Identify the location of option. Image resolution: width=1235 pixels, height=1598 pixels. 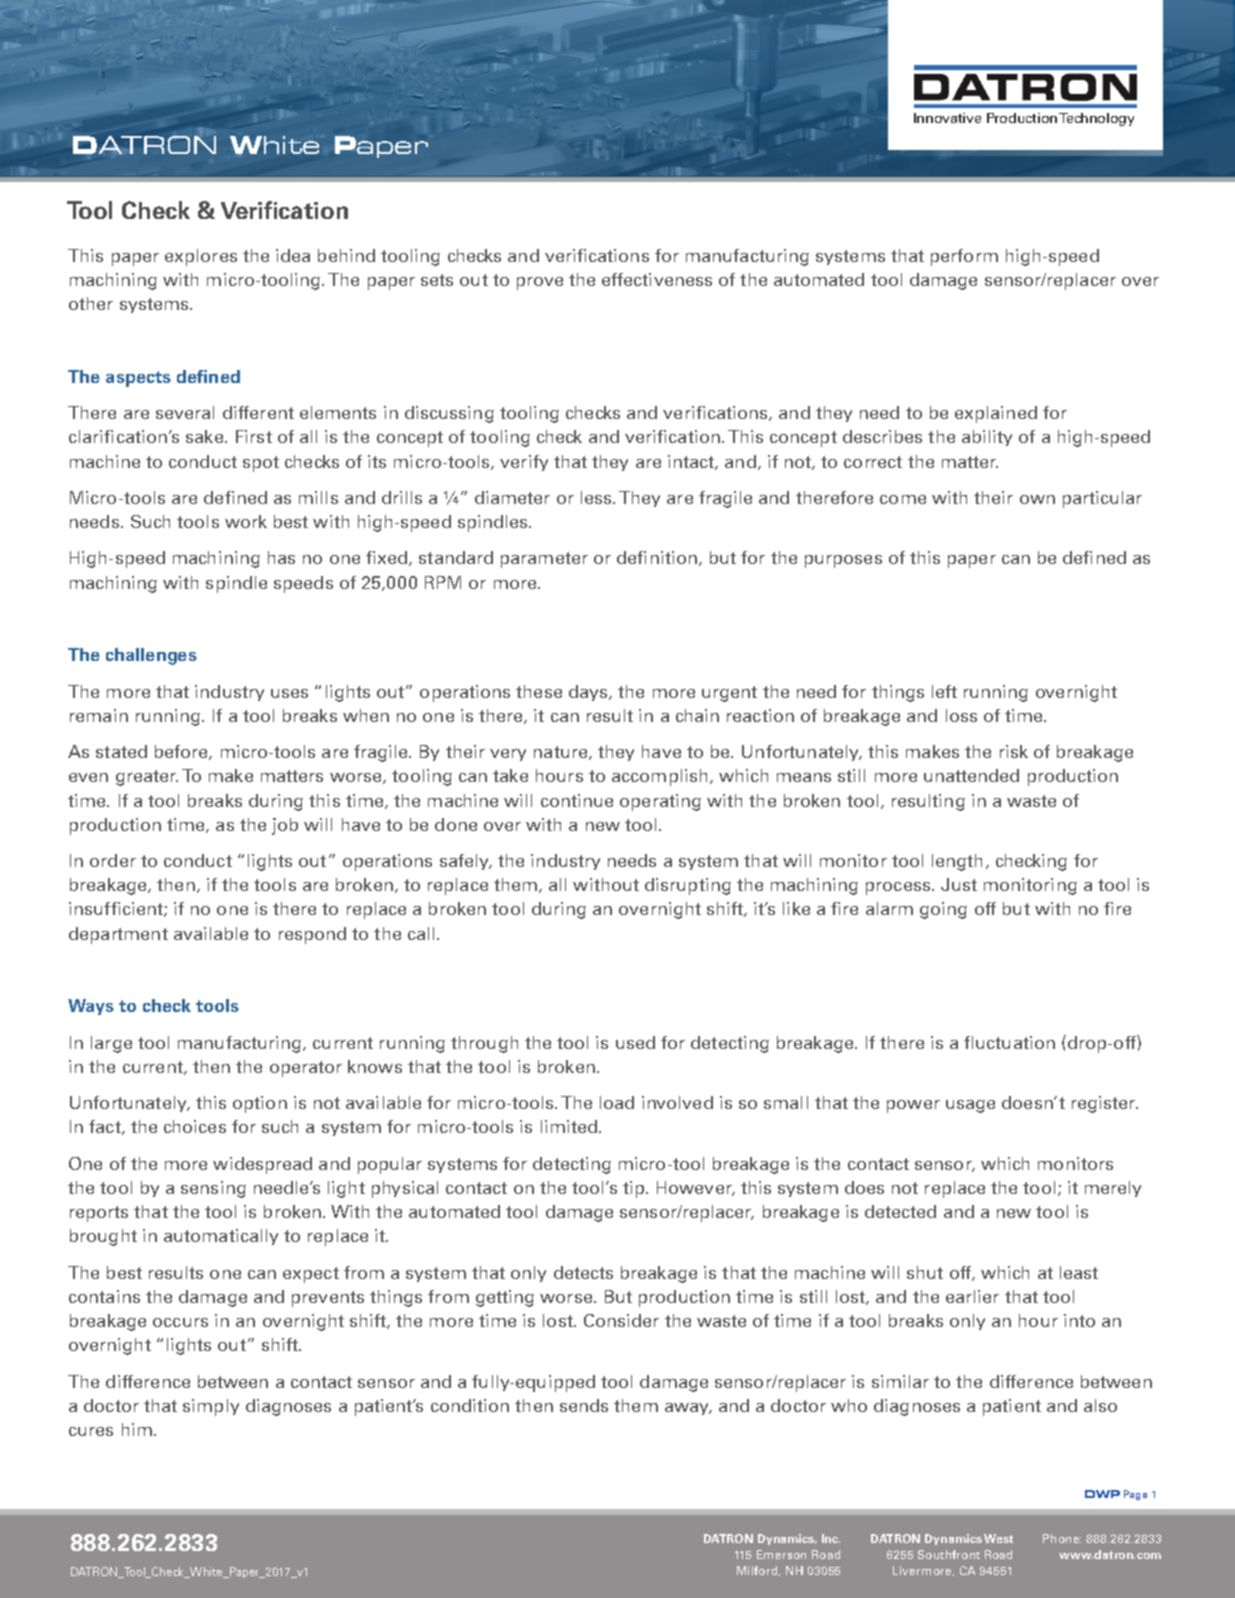
(260, 1104).
